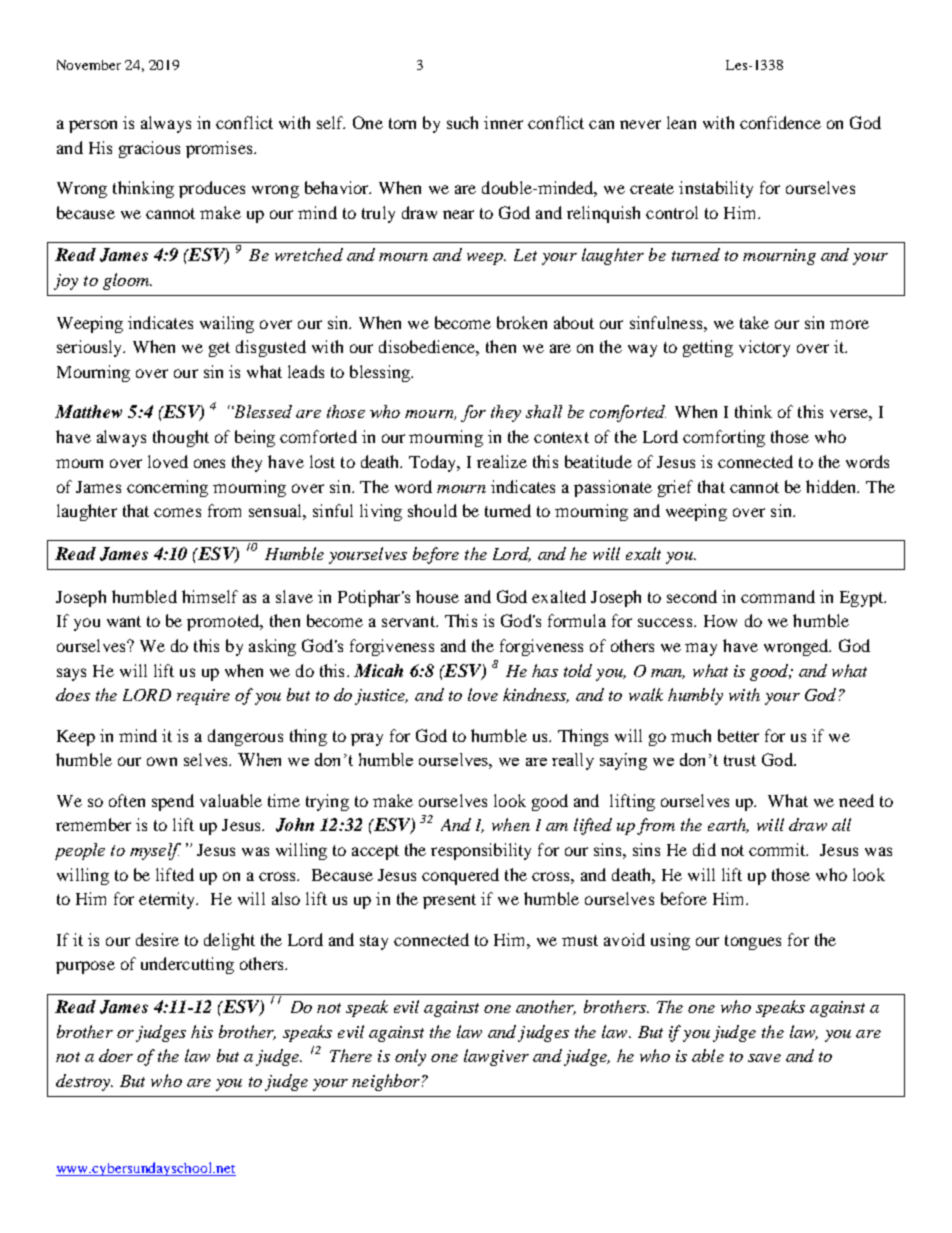 The width and height of the document is (952, 1233). I want to click on confidence, so click(780, 122).
